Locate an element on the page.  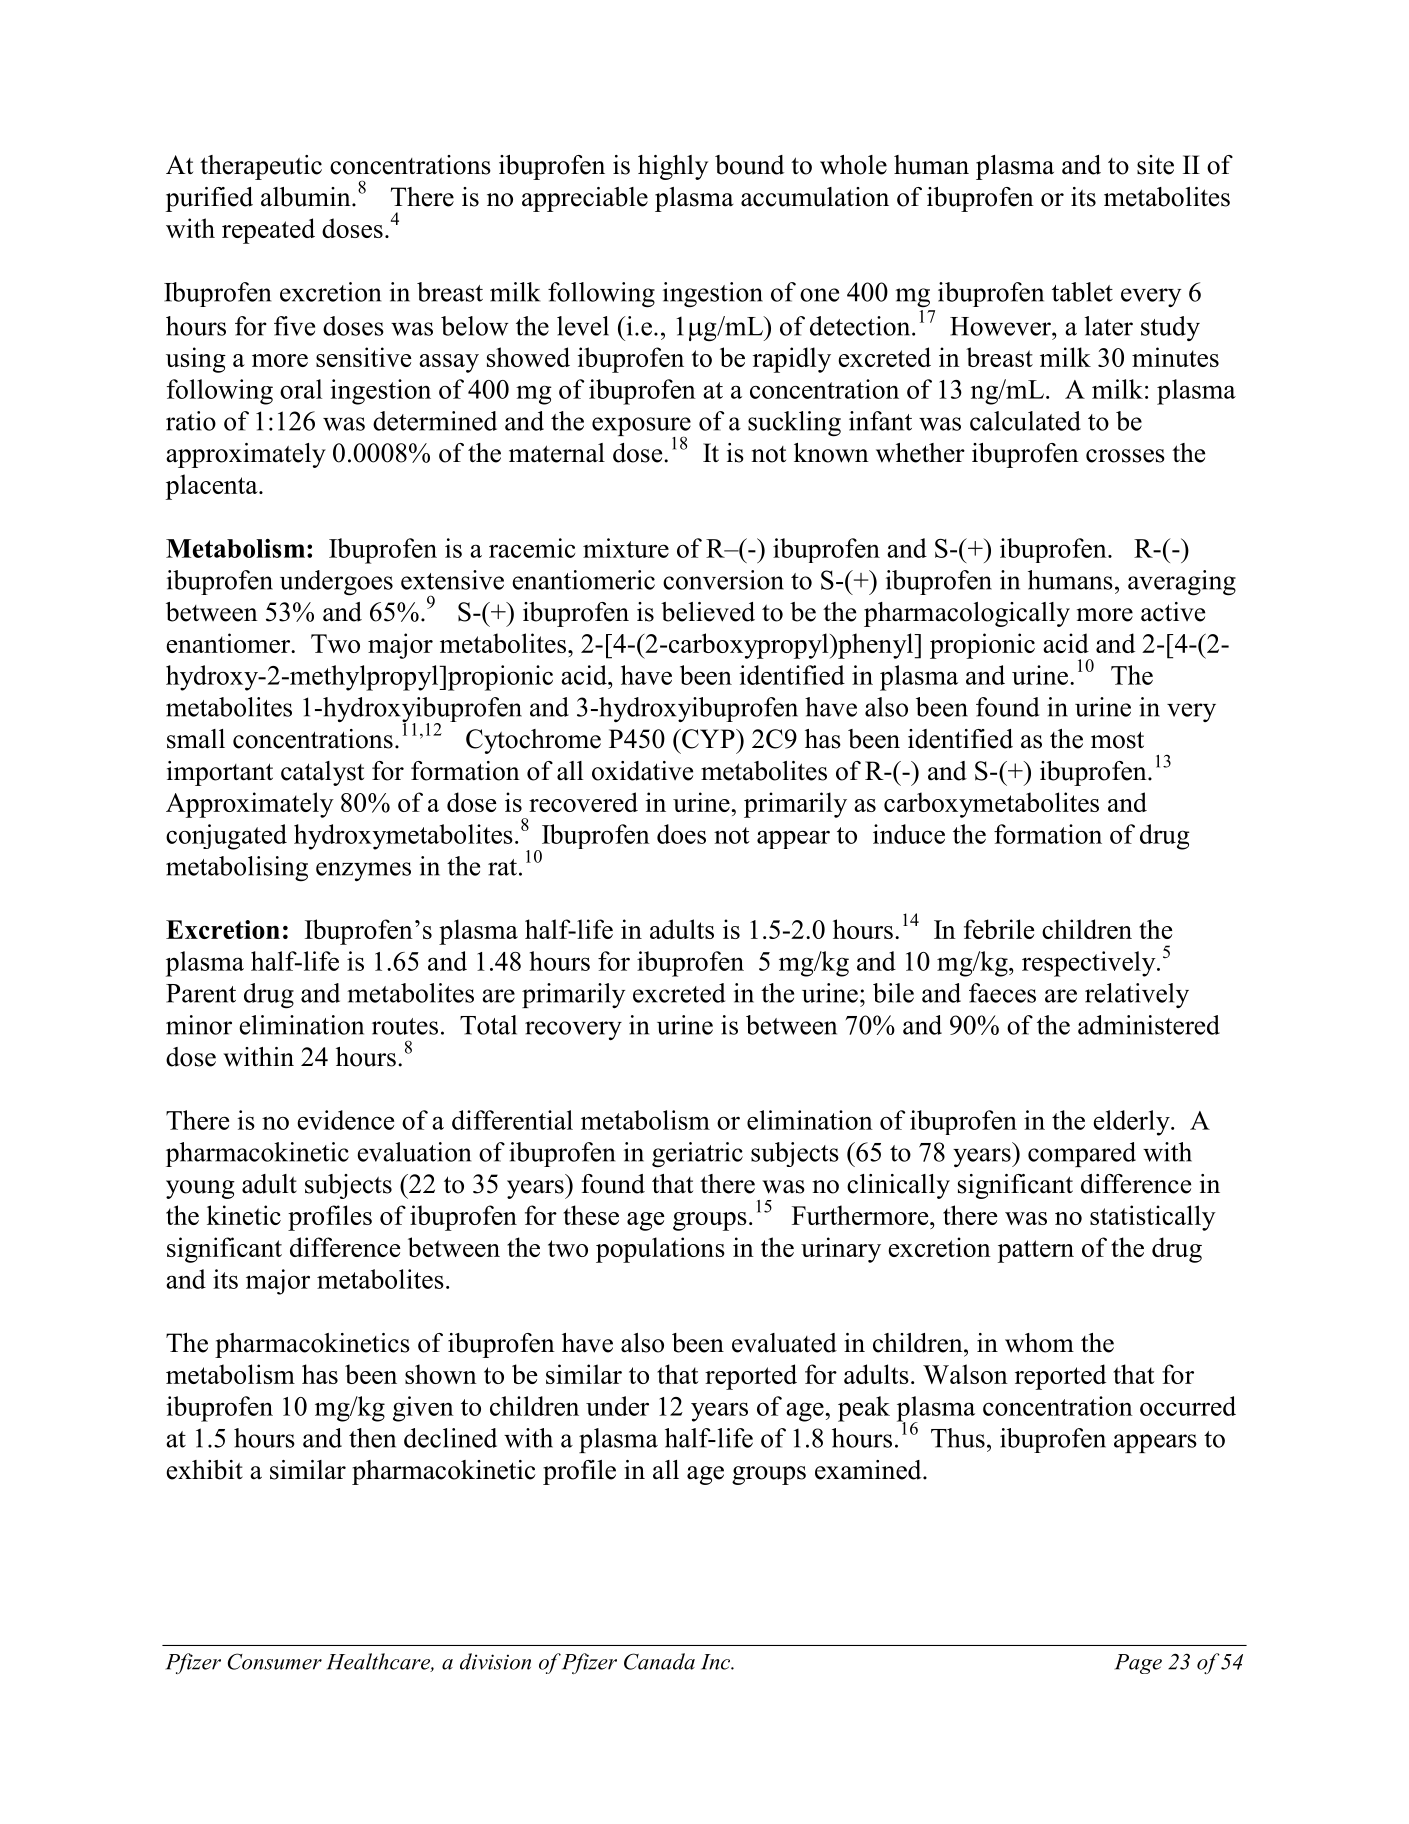
febrile is located at coordinates (999, 929).
